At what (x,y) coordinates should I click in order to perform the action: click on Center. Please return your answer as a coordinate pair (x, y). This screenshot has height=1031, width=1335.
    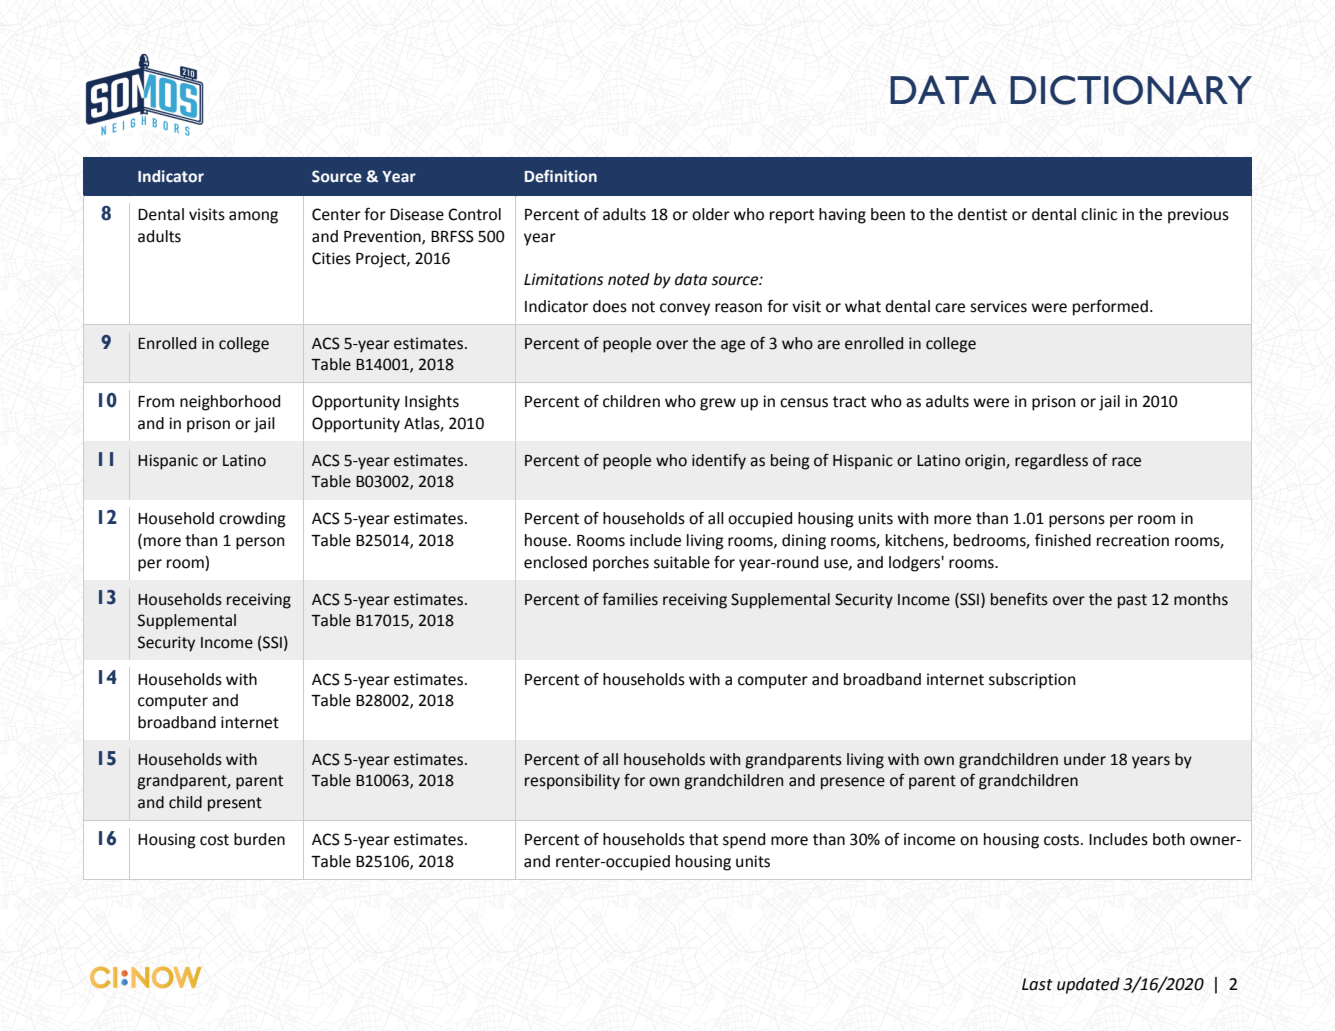
    Looking at the image, I should click on (336, 214).
